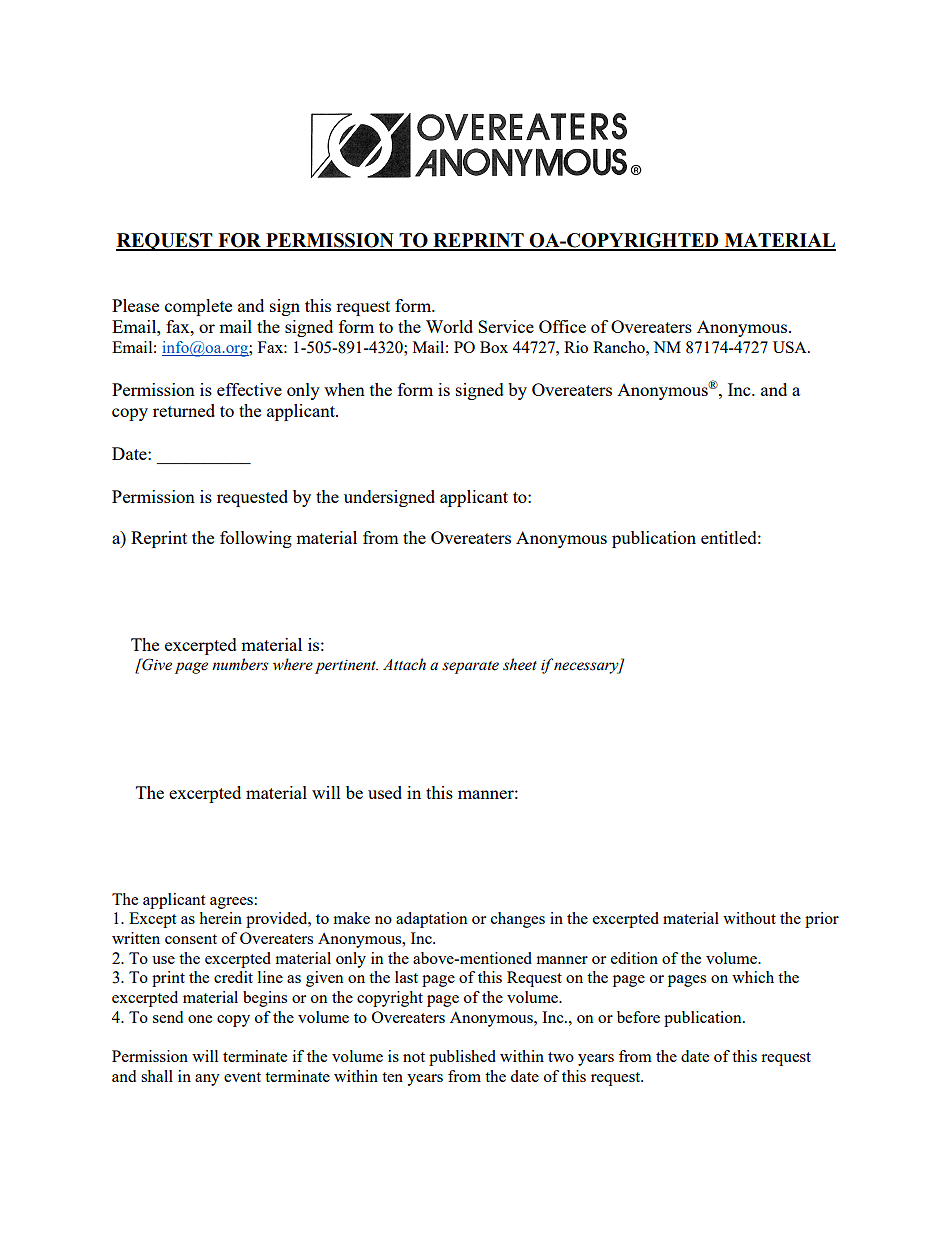 This screenshot has height=1233, width=952. What do you see at coordinates (791, 347) in the screenshot?
I see `USA` at bounding box center [791, 347].
